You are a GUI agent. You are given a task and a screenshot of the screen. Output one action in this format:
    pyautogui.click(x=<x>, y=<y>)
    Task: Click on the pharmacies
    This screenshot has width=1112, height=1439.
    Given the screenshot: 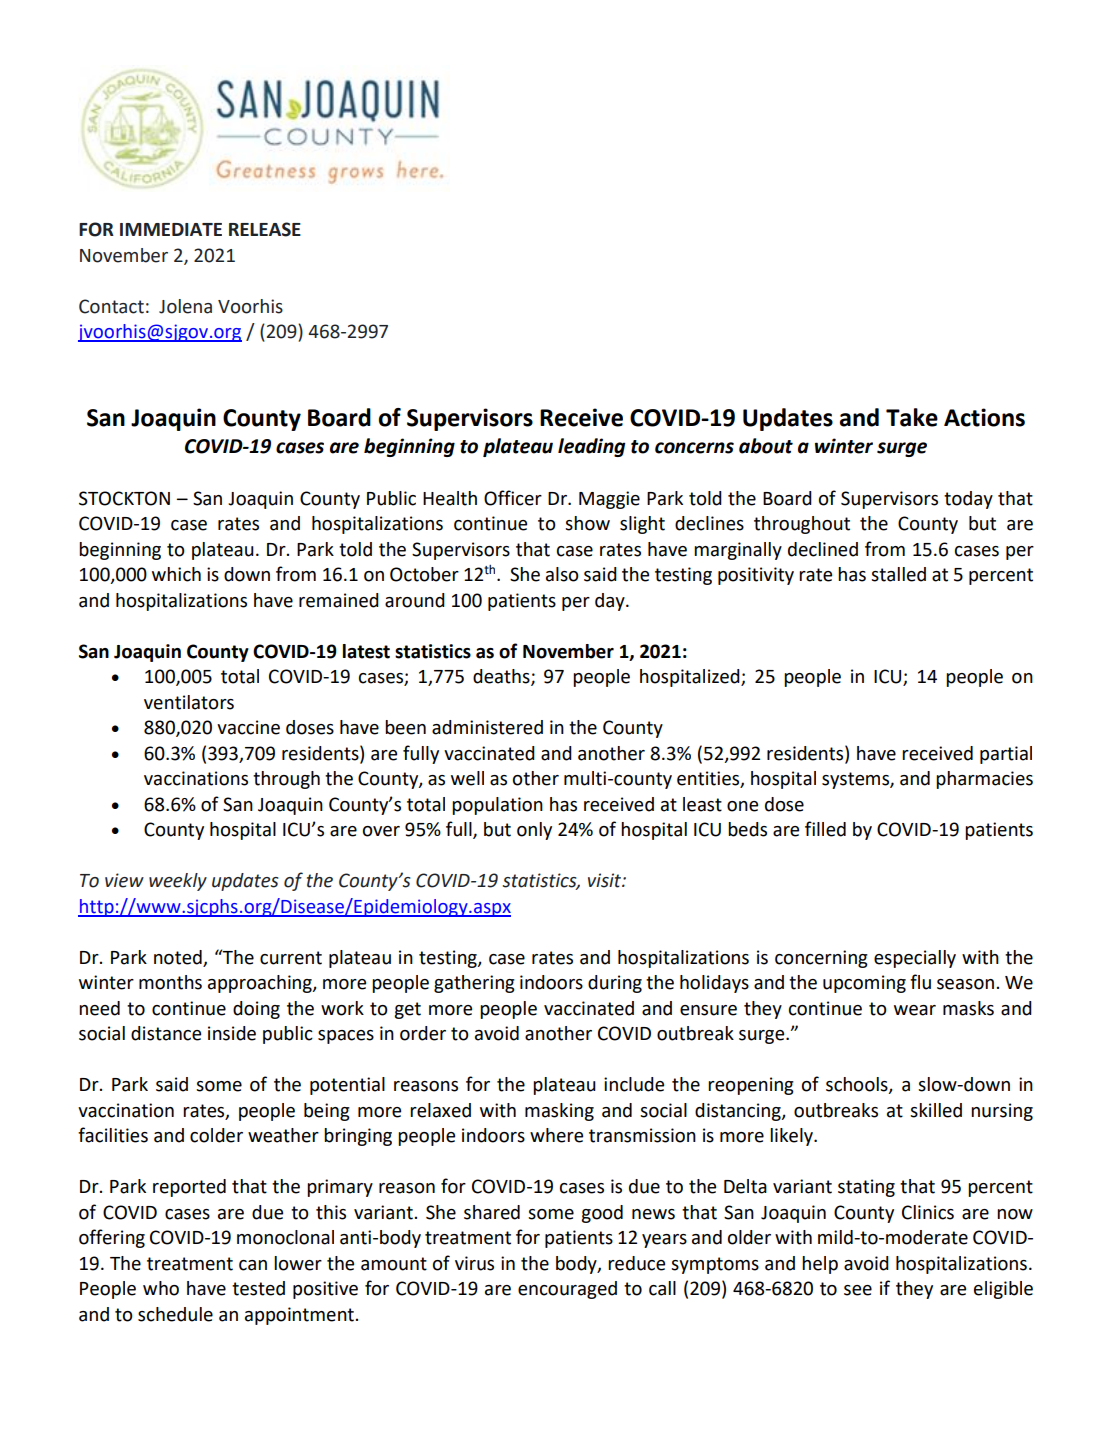 What is the action you would take?
    pyautogui.click(x=984, y=780)
